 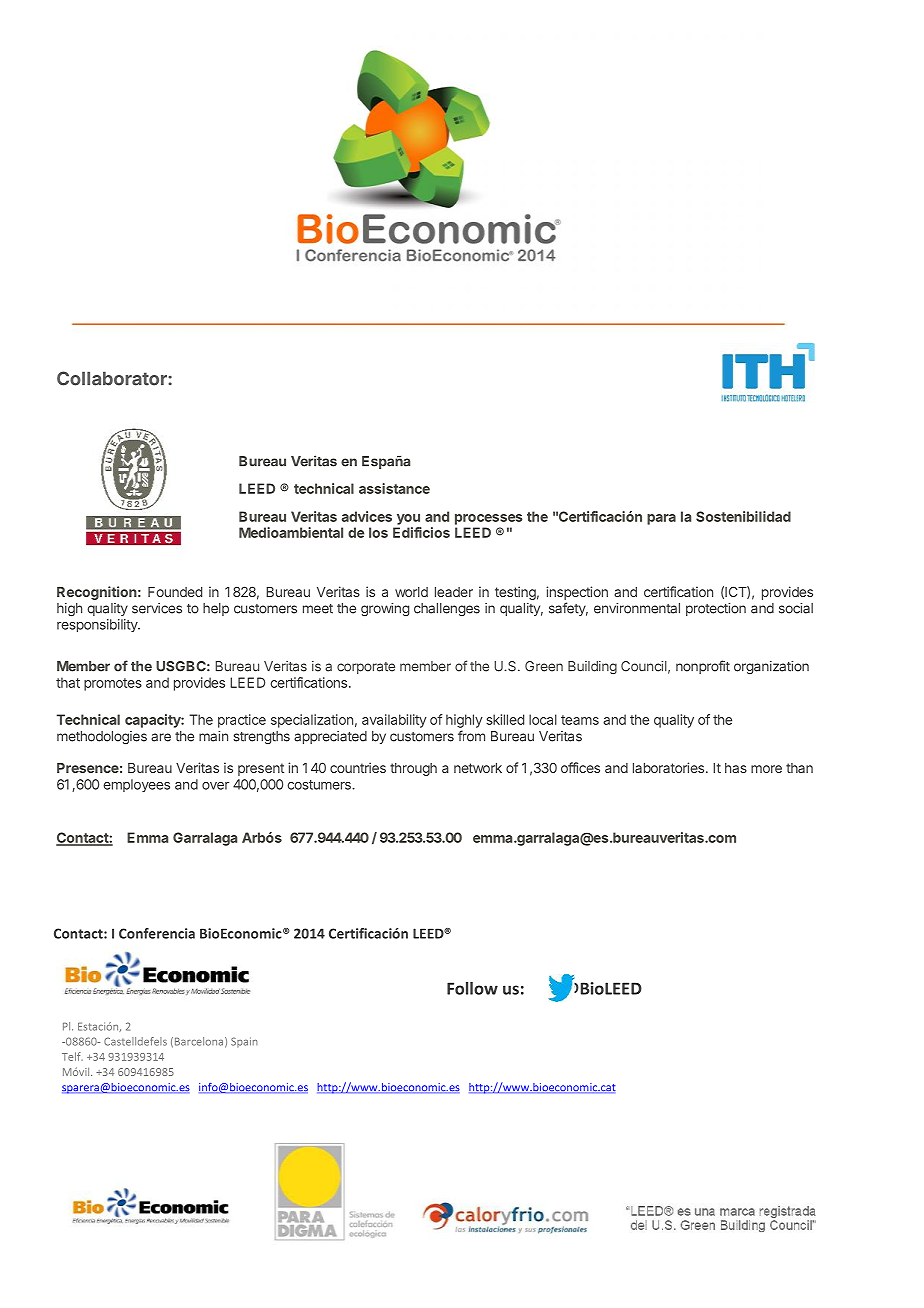 I want to click on methodologies, so click(x=102, y=737).
